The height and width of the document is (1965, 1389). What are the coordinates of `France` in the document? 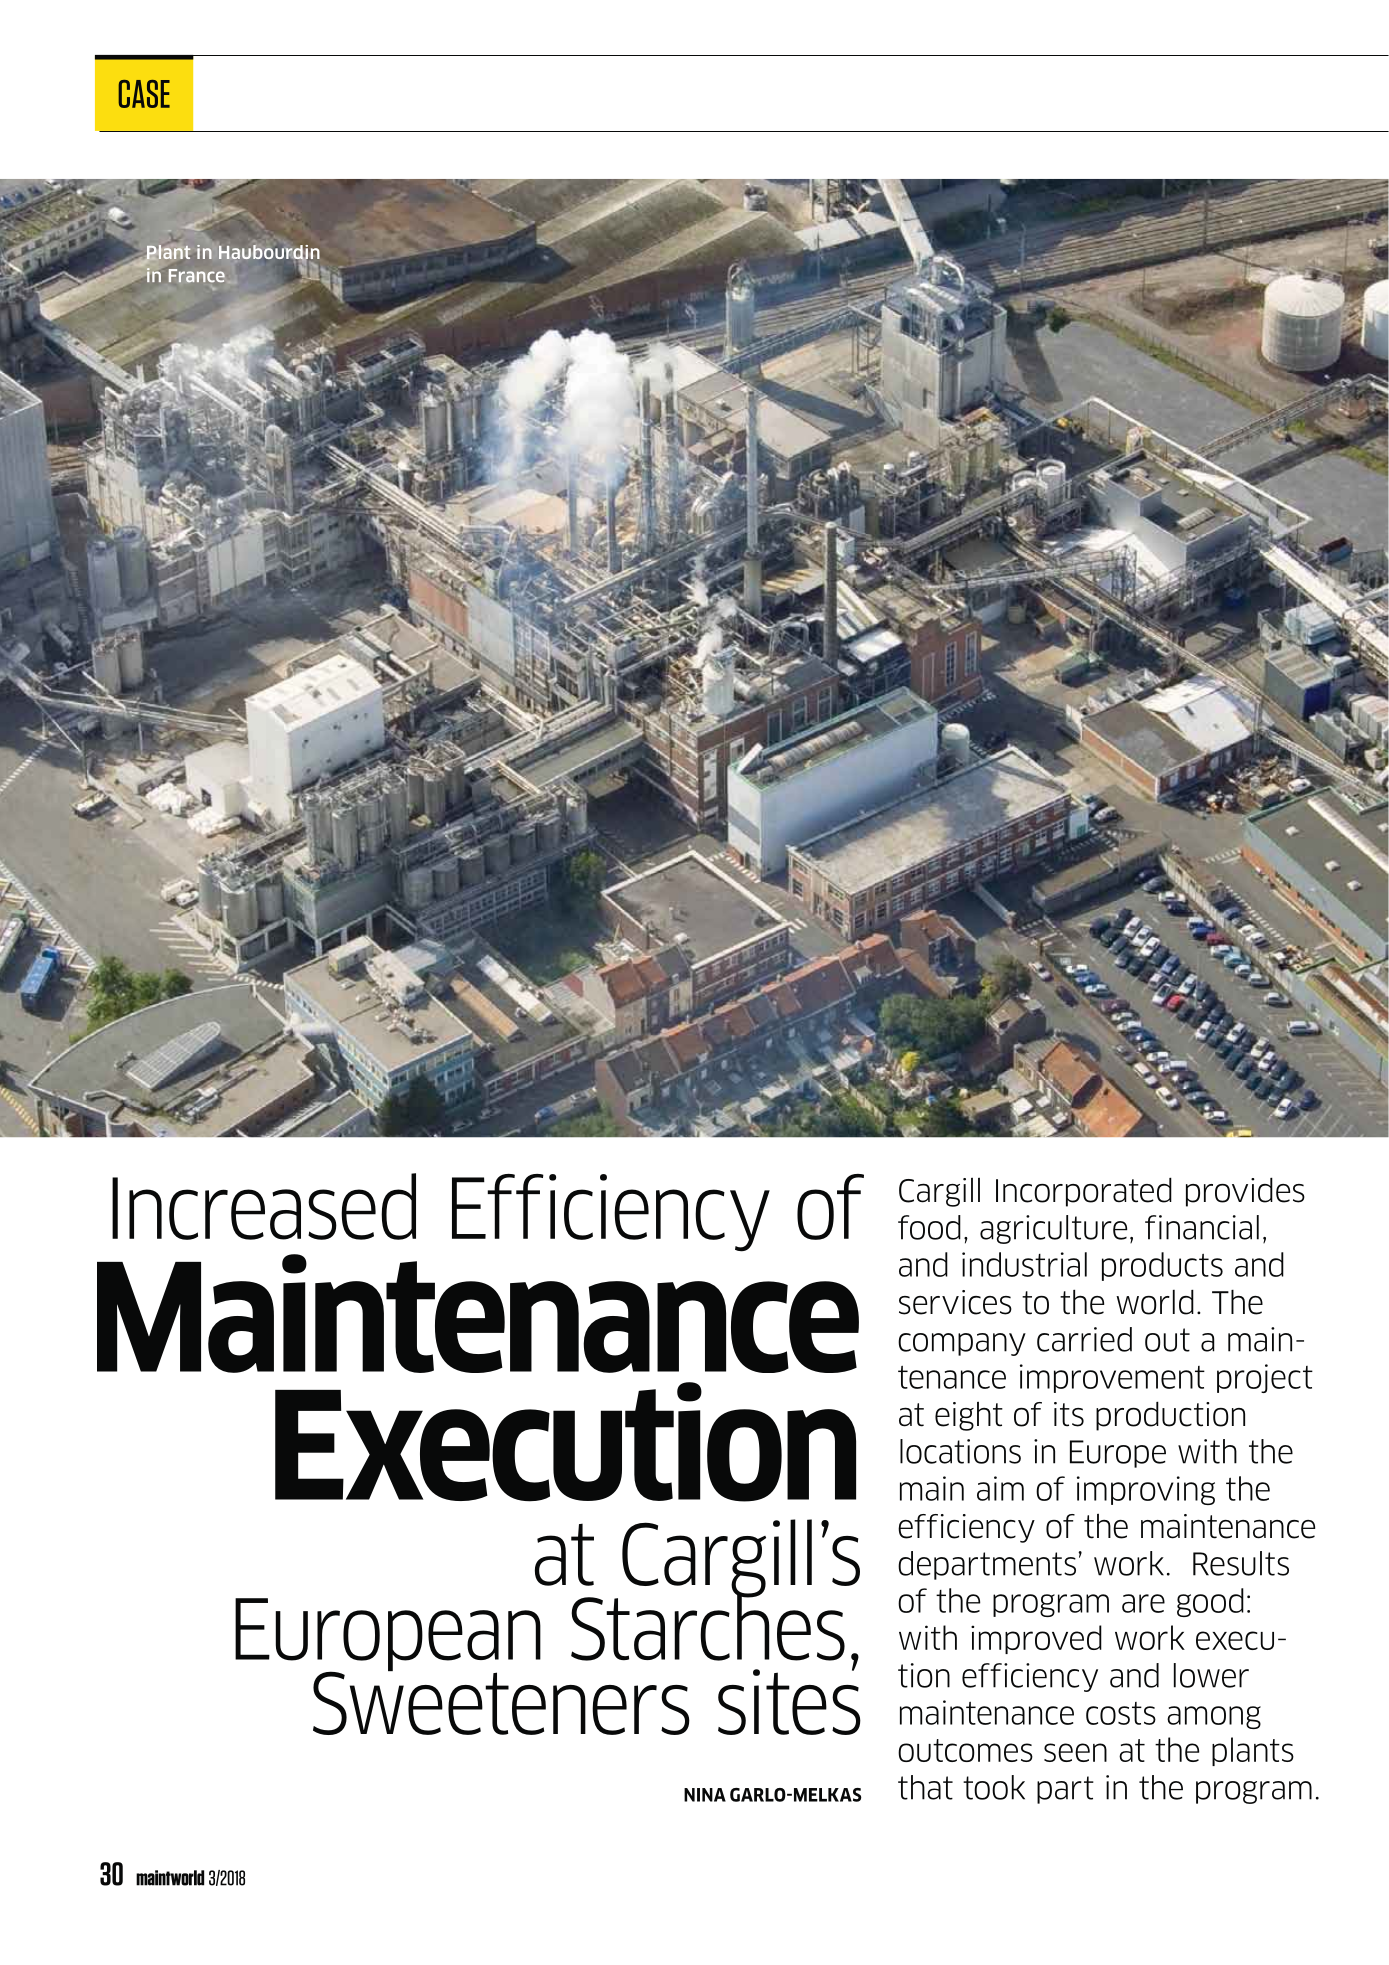 It's located at (197, 276).
